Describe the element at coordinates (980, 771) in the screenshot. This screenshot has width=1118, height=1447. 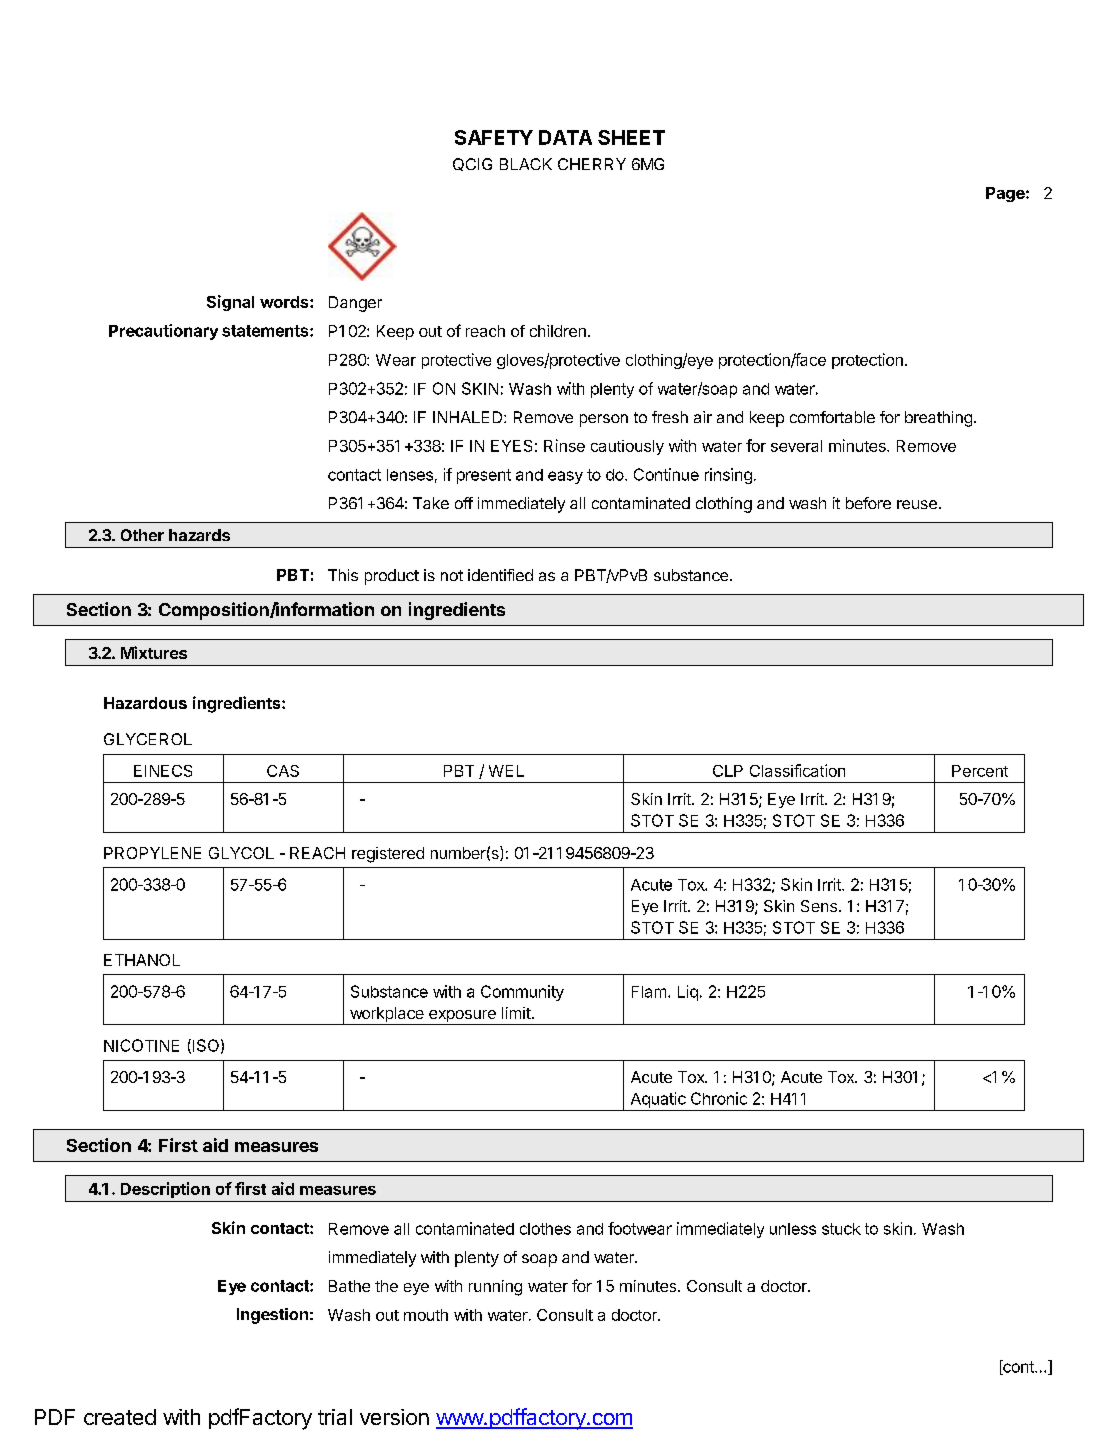
I see `Percent` at that location.
